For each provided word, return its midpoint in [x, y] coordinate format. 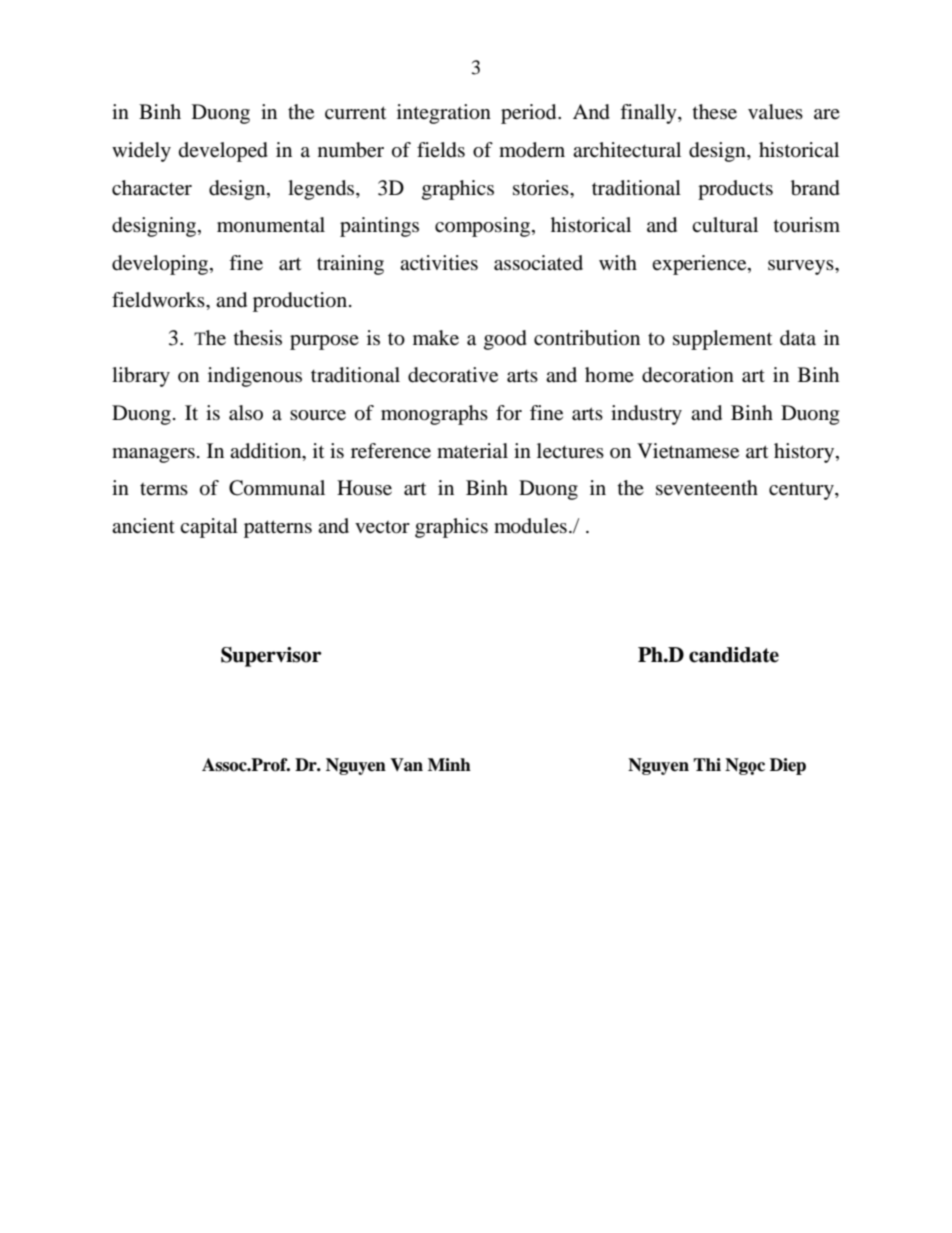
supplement [722, 340]
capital [209, 528]
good [505, 340]
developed [223, 152]
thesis [258, 337]
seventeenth [707, 488]
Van [406, 765]
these [715, 112]
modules [530, 526]
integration [444, 114]
